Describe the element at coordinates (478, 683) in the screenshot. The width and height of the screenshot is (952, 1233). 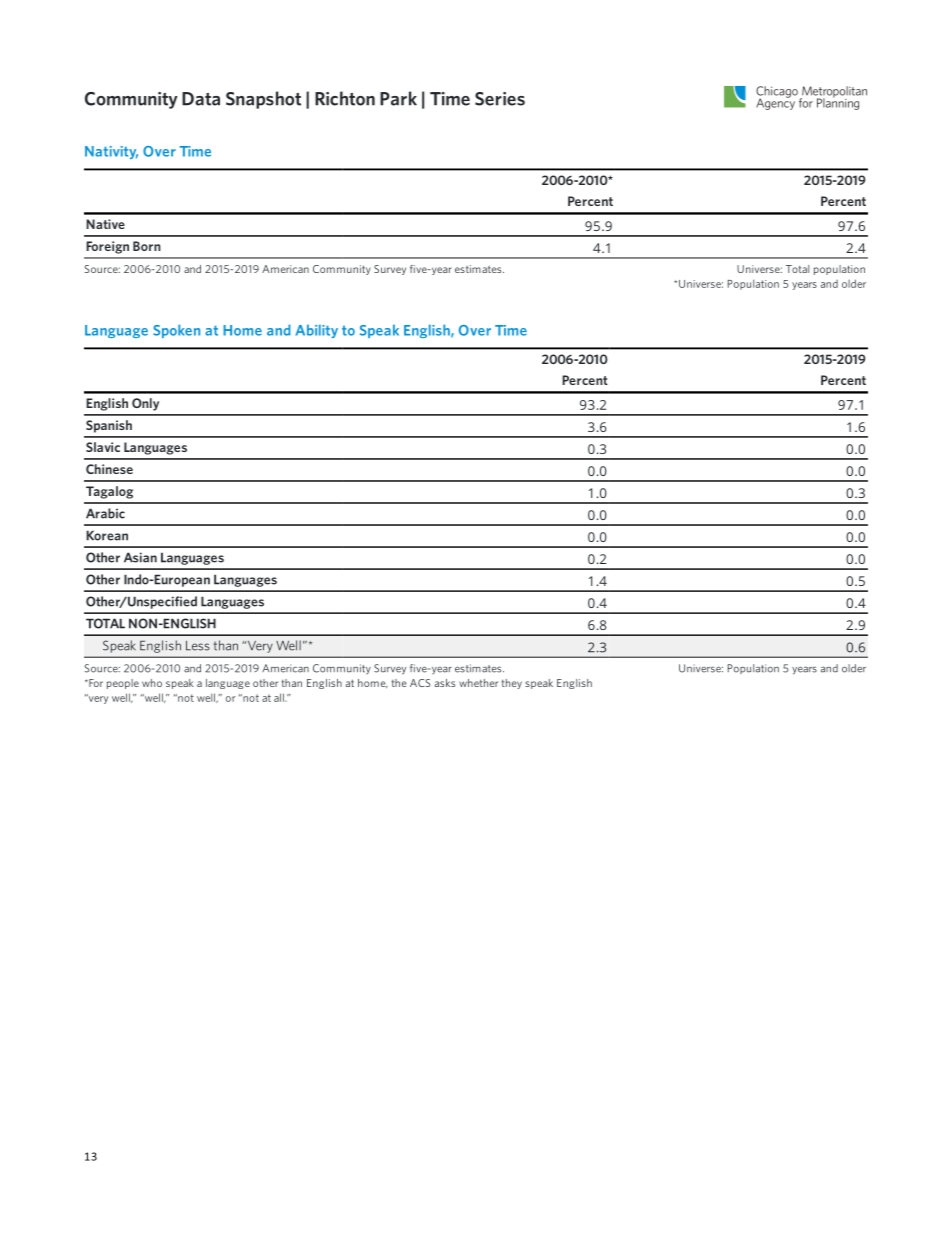
I see `whether` at that location.
